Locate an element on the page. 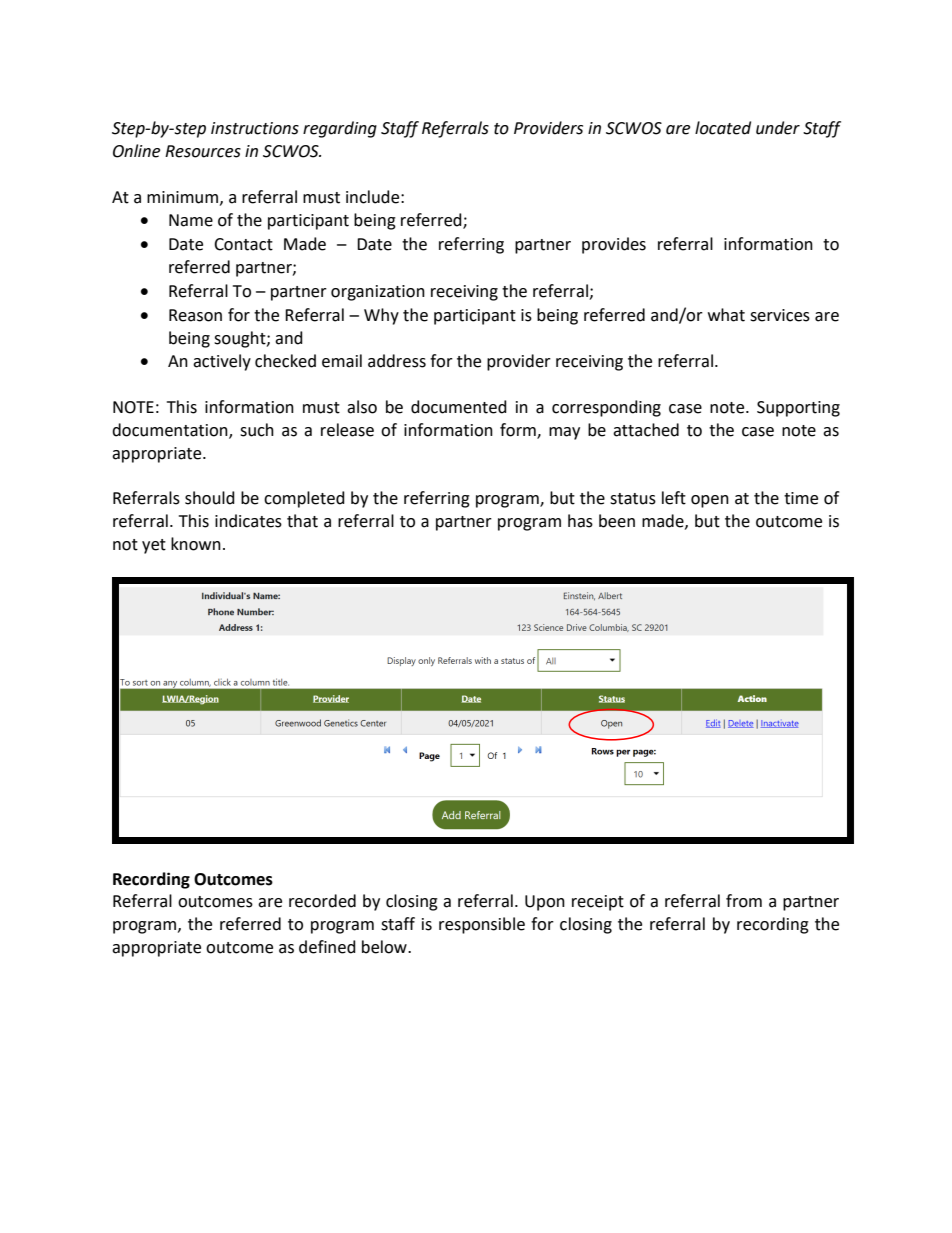  regarding is located at coordinates (340, 129).
